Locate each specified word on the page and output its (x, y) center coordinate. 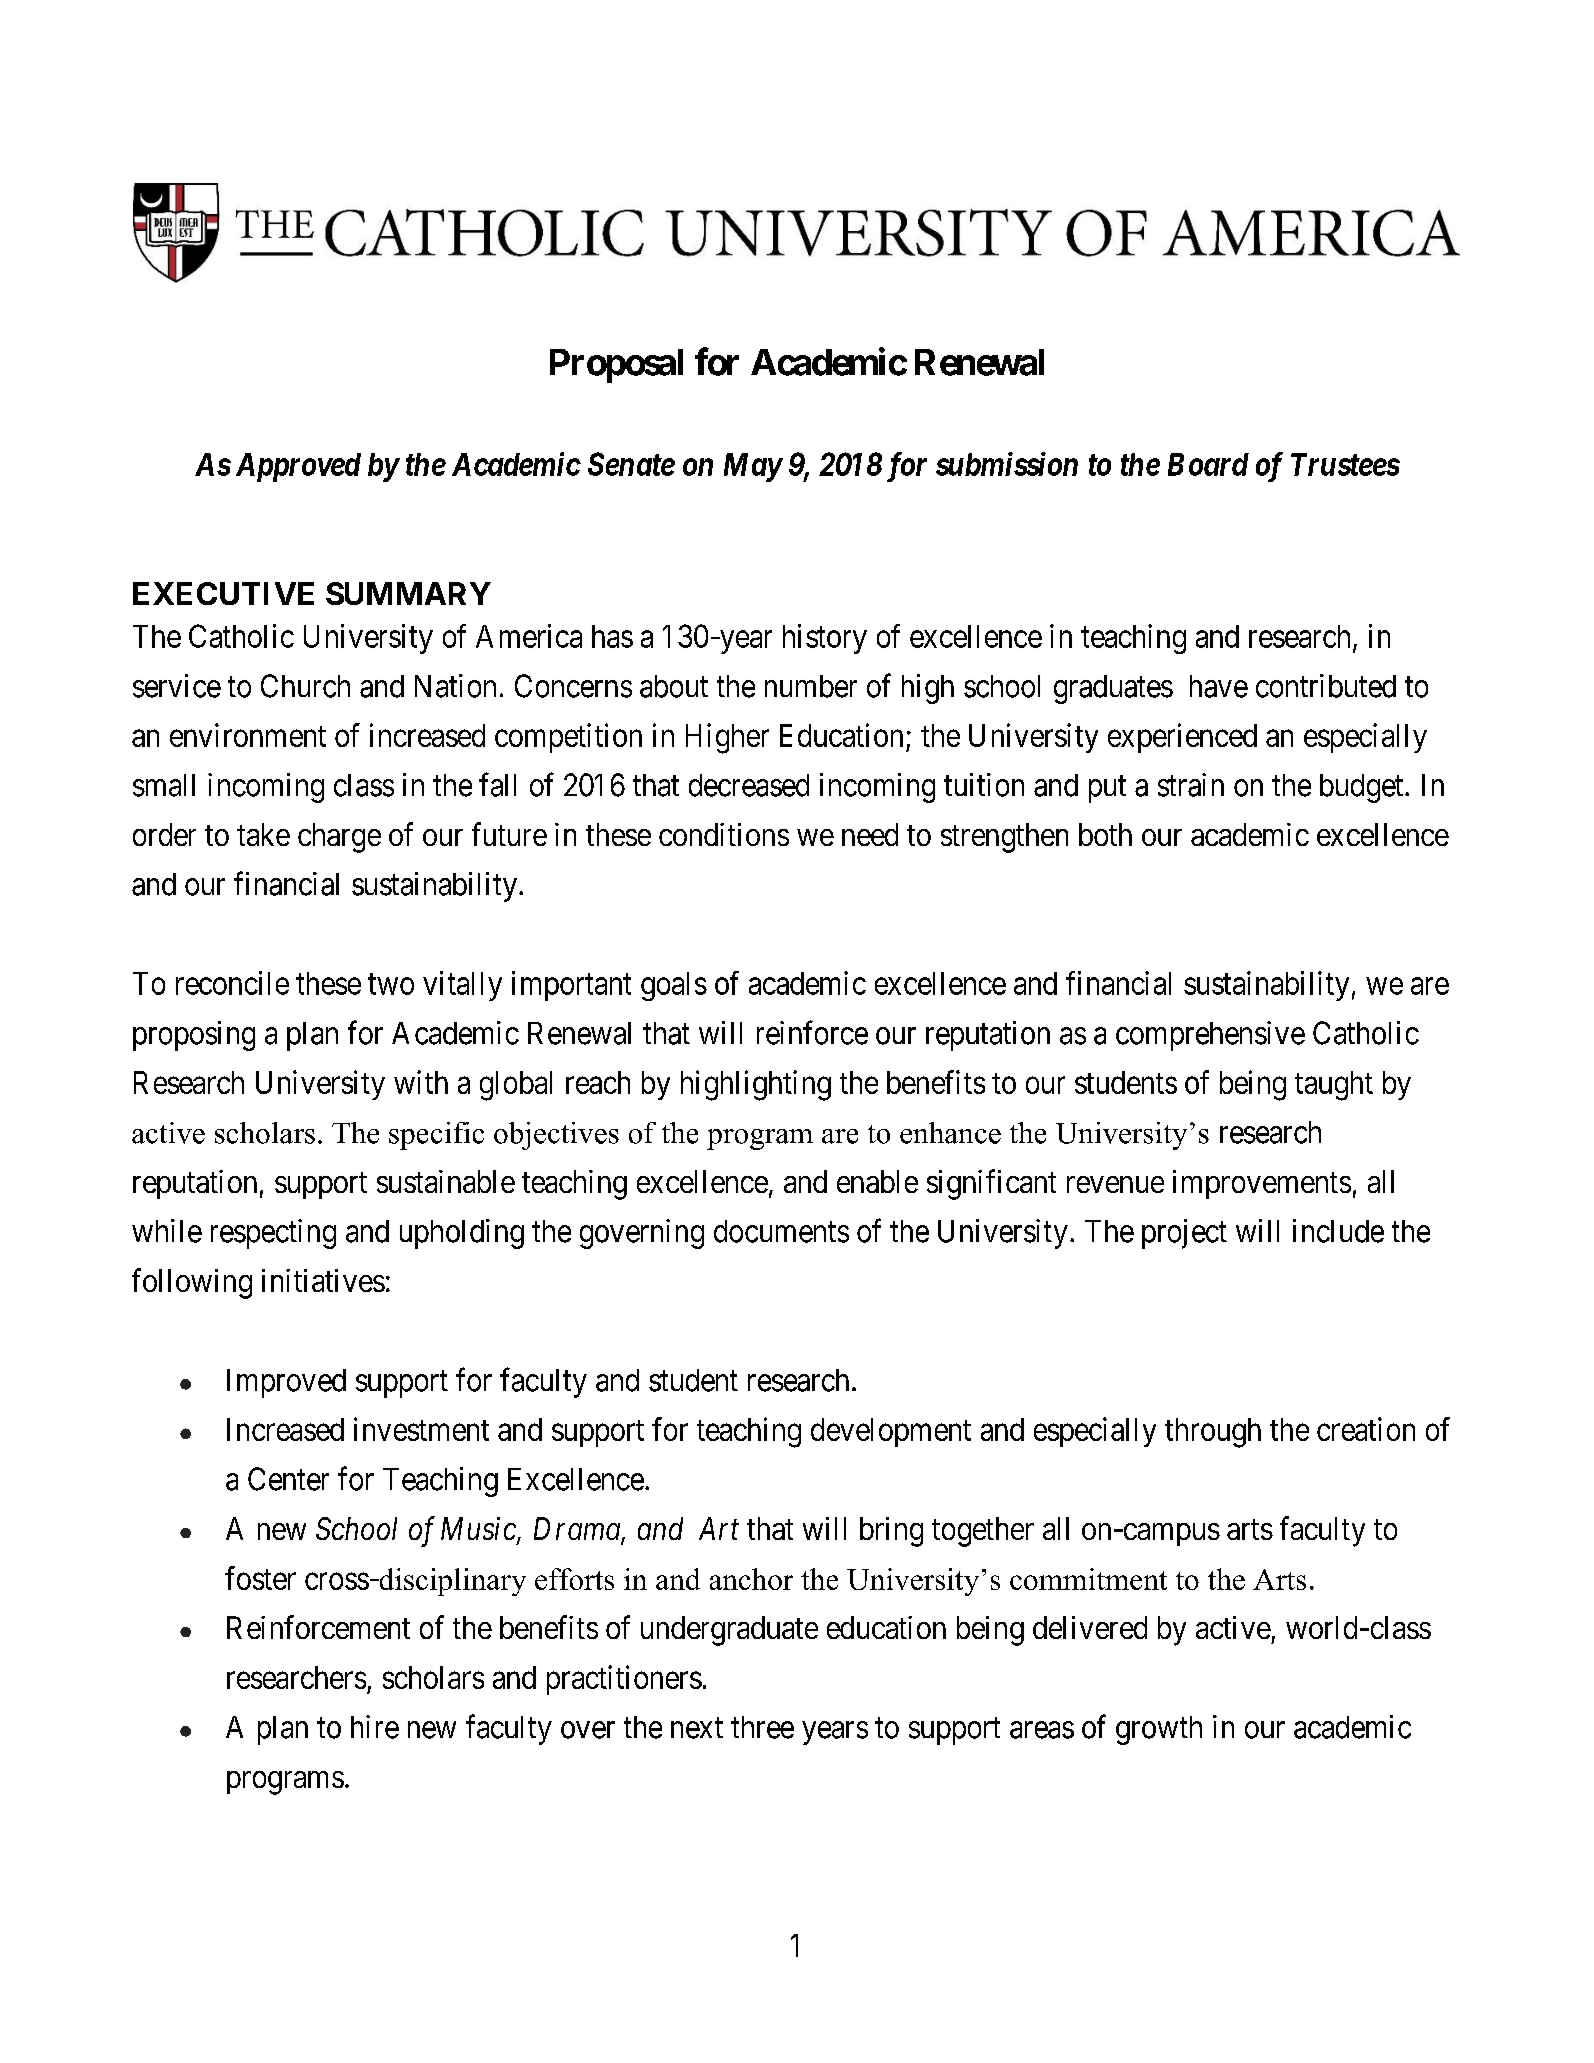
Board (1208, 464)
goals (674, 986)
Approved (298, 467)
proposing (194, 1036)
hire (375, 1727)
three (762, 1727)
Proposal (616, 366)
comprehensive (1210, 1036)
